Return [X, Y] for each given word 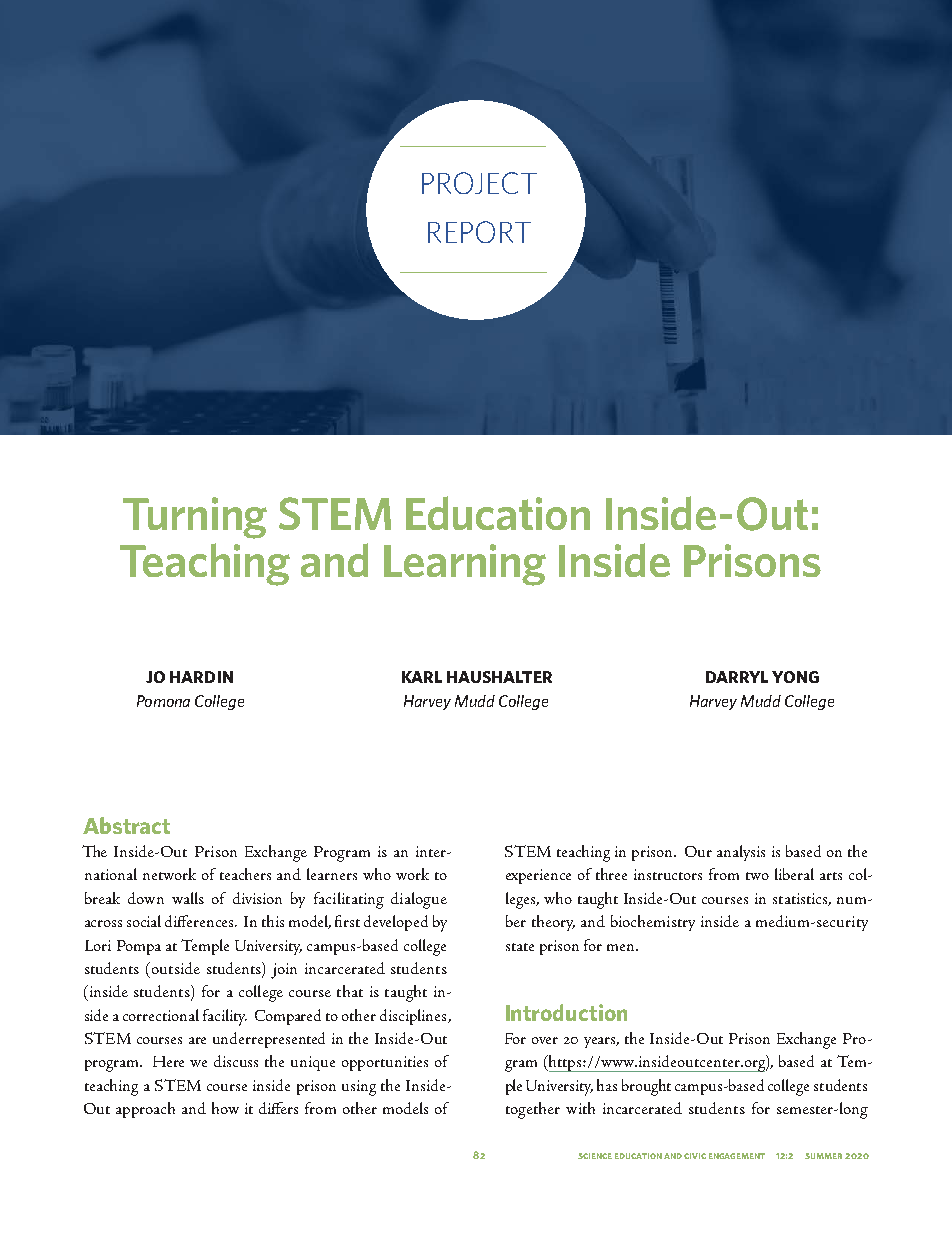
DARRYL [737, 677]
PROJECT [479, 183]
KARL [422, 677]
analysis [741, 853]
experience [538, 876]
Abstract [126, 825]
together [533, 1110]
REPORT [479, 232]
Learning [465, 565]
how [225, 1108]
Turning [195, 518]
